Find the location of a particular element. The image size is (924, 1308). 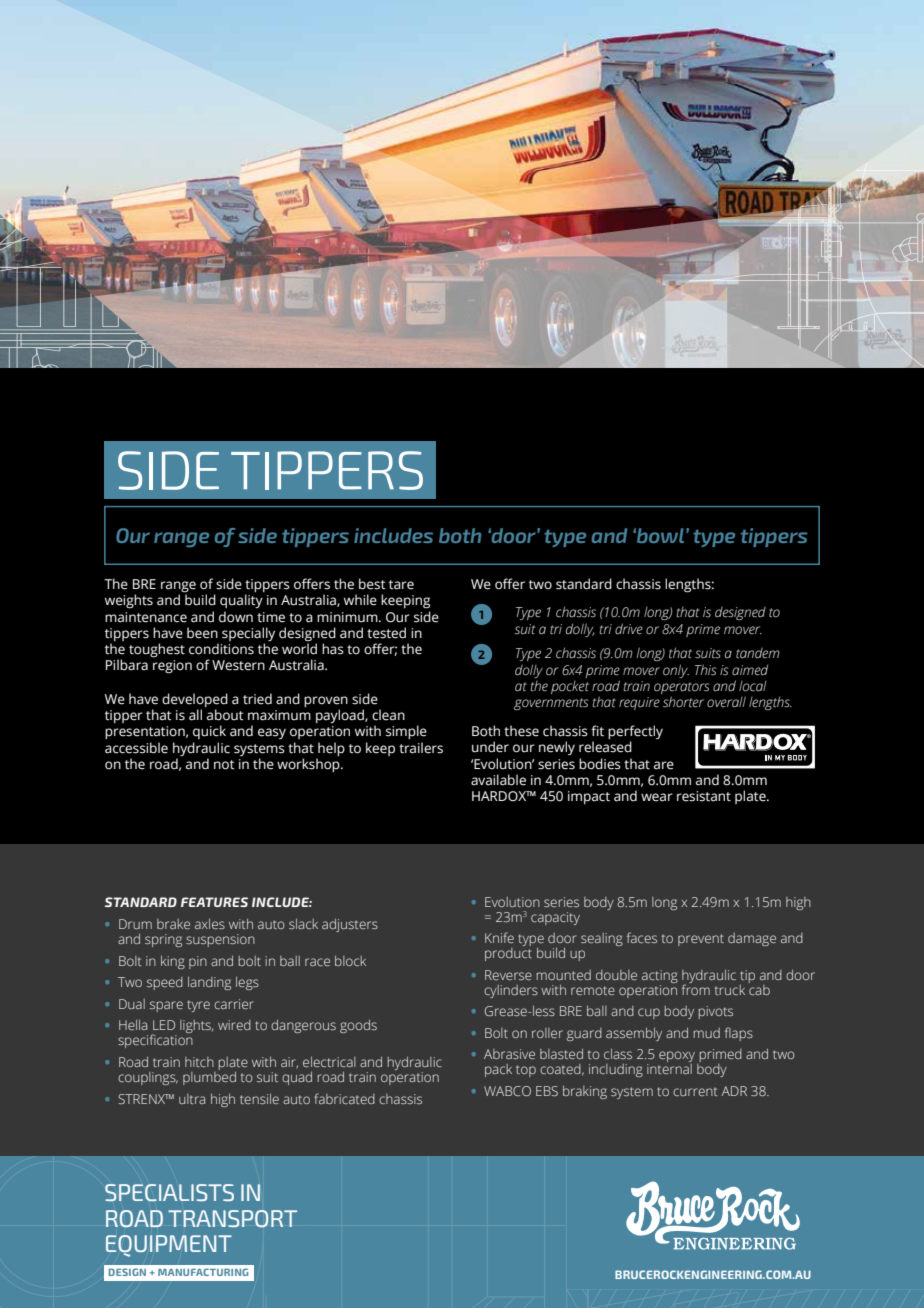

quality is located at coordinates (241, 601).
